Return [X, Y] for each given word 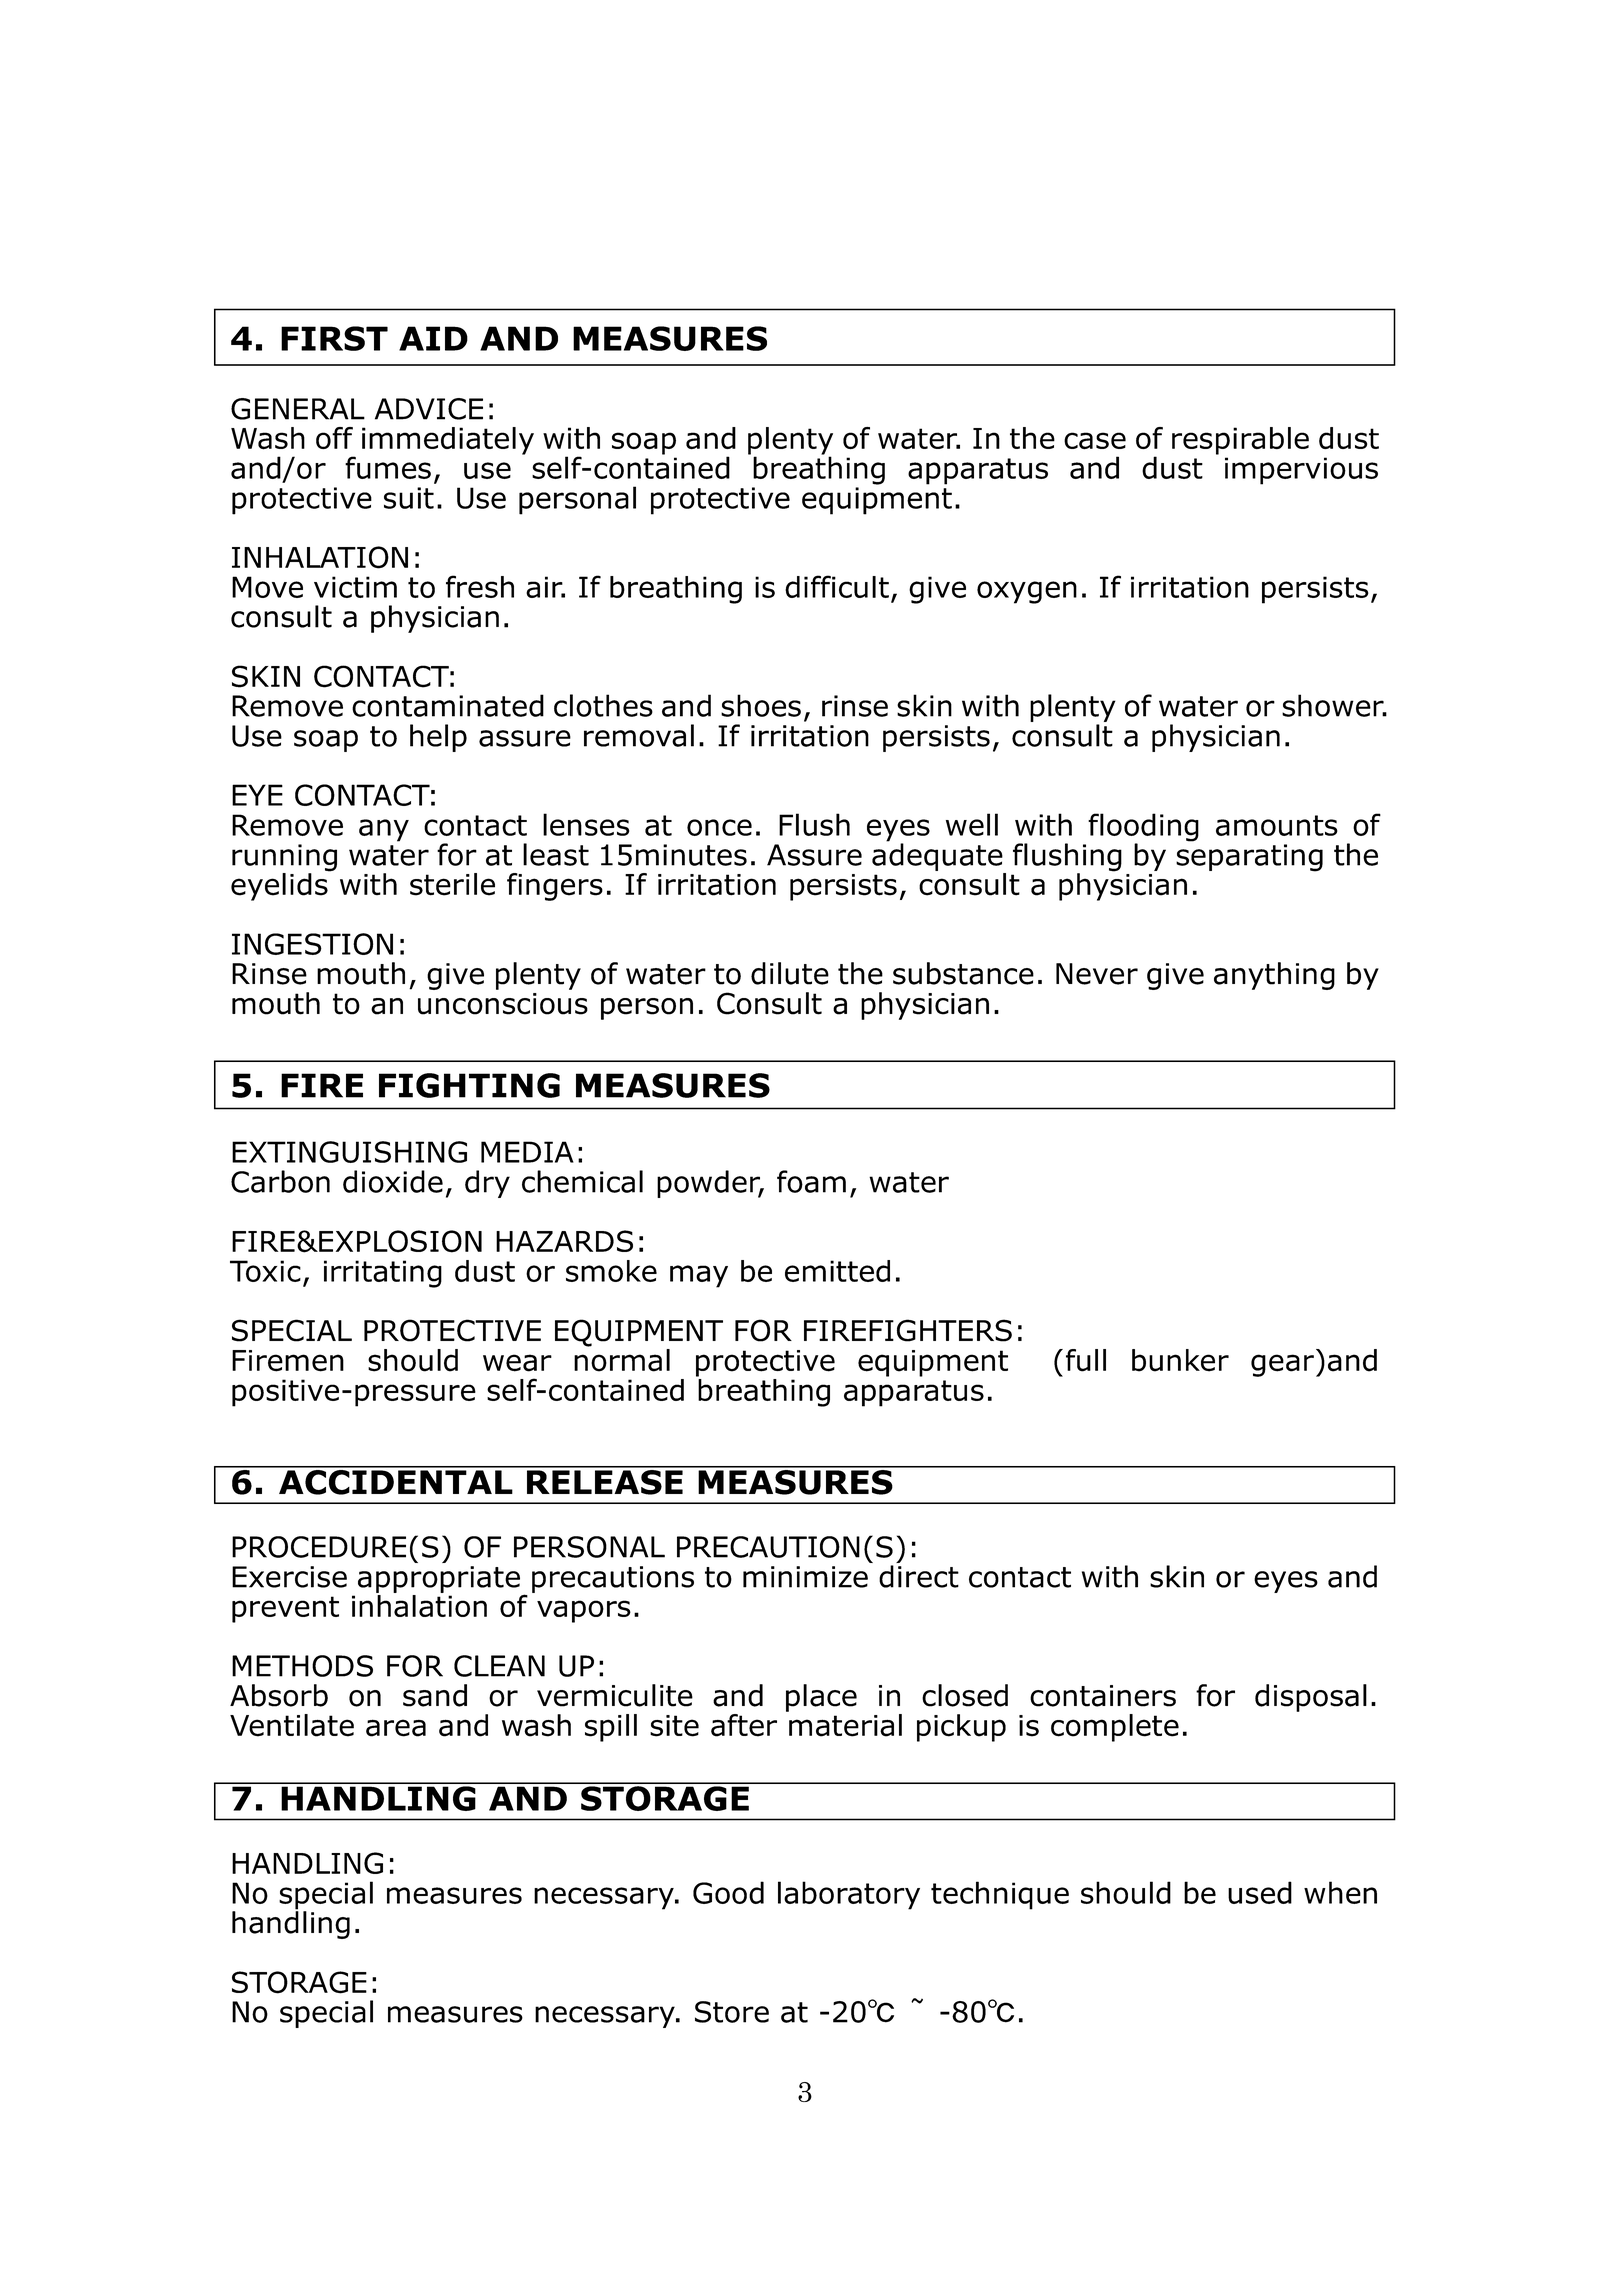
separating [1249, 858]
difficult [837, 586]
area [396, 1728]
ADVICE [429, 409]
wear [517, 1363]
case [1095, 441]
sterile [452, 884]
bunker [1180, 1360]
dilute [790, 973]
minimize [805, 1577]
